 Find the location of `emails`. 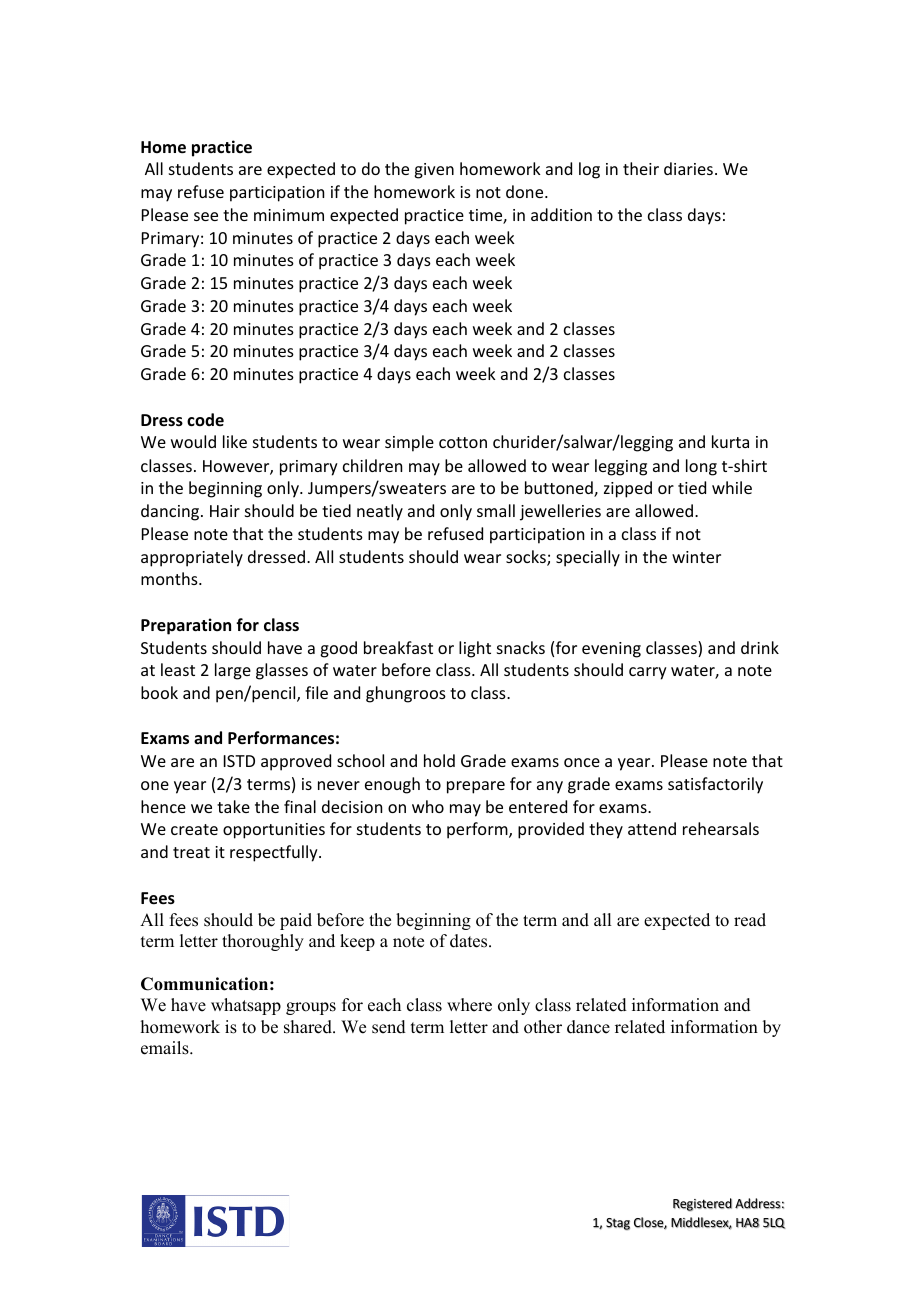

emails is located at coordinates (166, 1048).
